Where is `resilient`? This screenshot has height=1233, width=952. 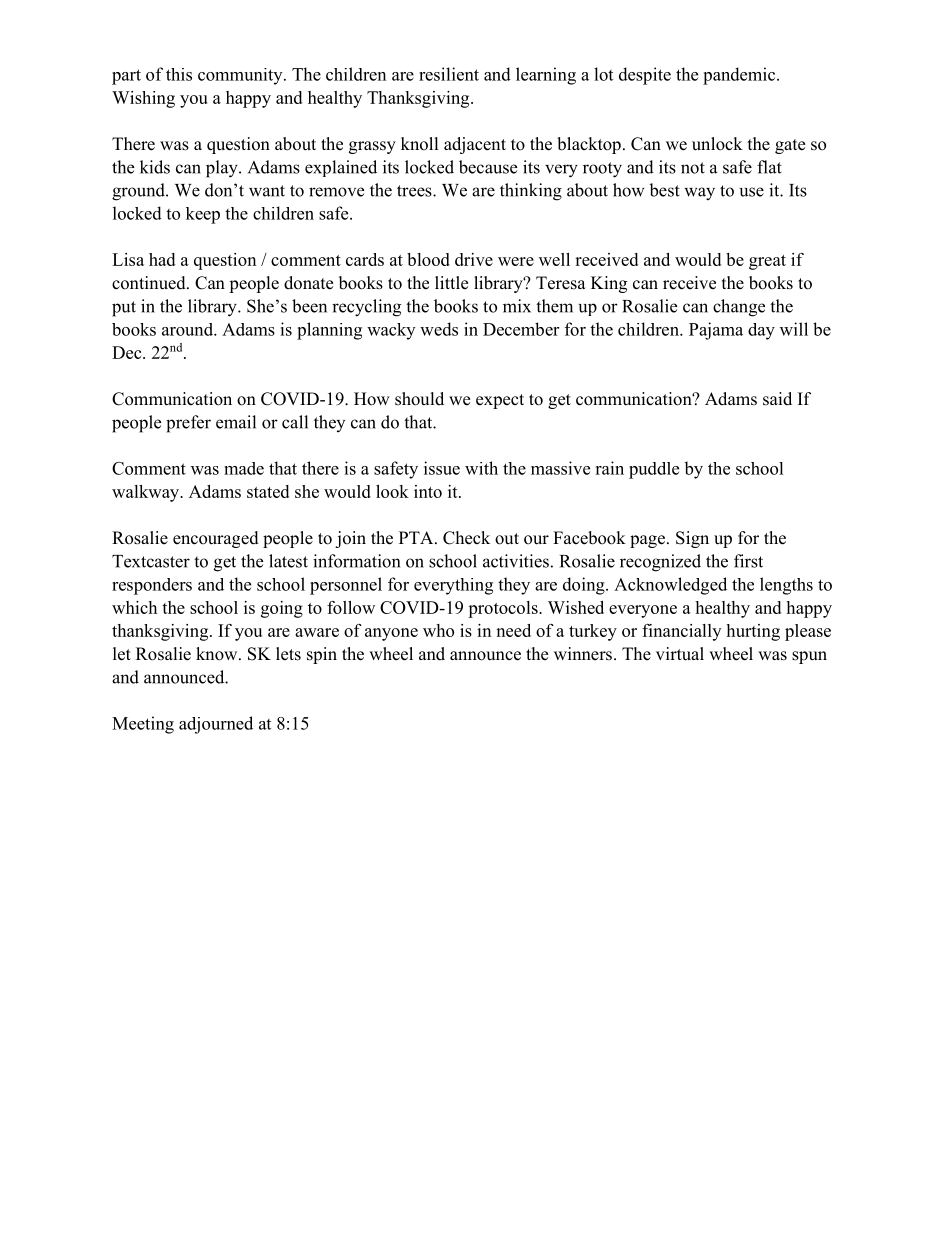
resilient is located at coordinates (449, 74).
